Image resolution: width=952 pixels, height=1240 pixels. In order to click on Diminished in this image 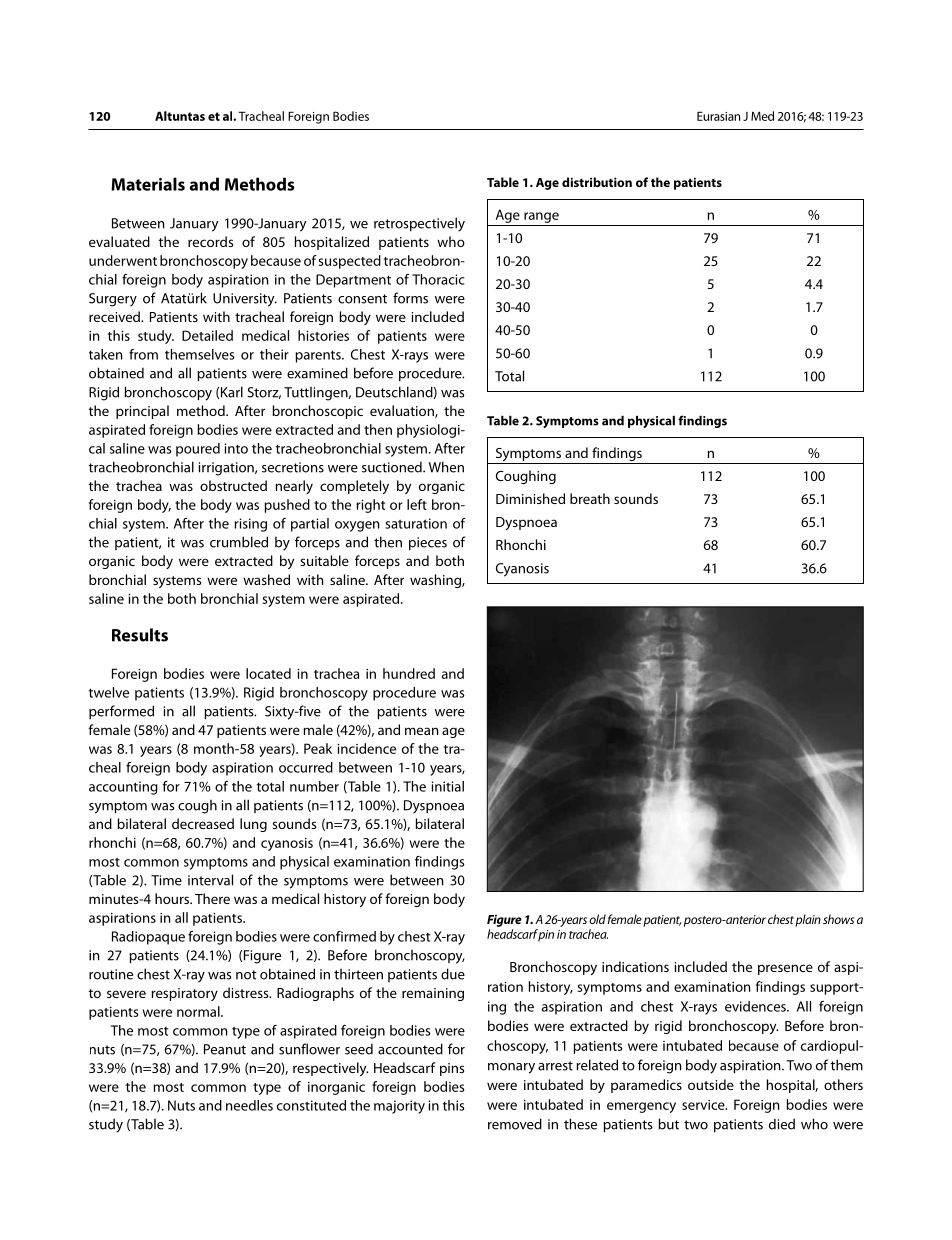, I will do `click(530, 498)`.
